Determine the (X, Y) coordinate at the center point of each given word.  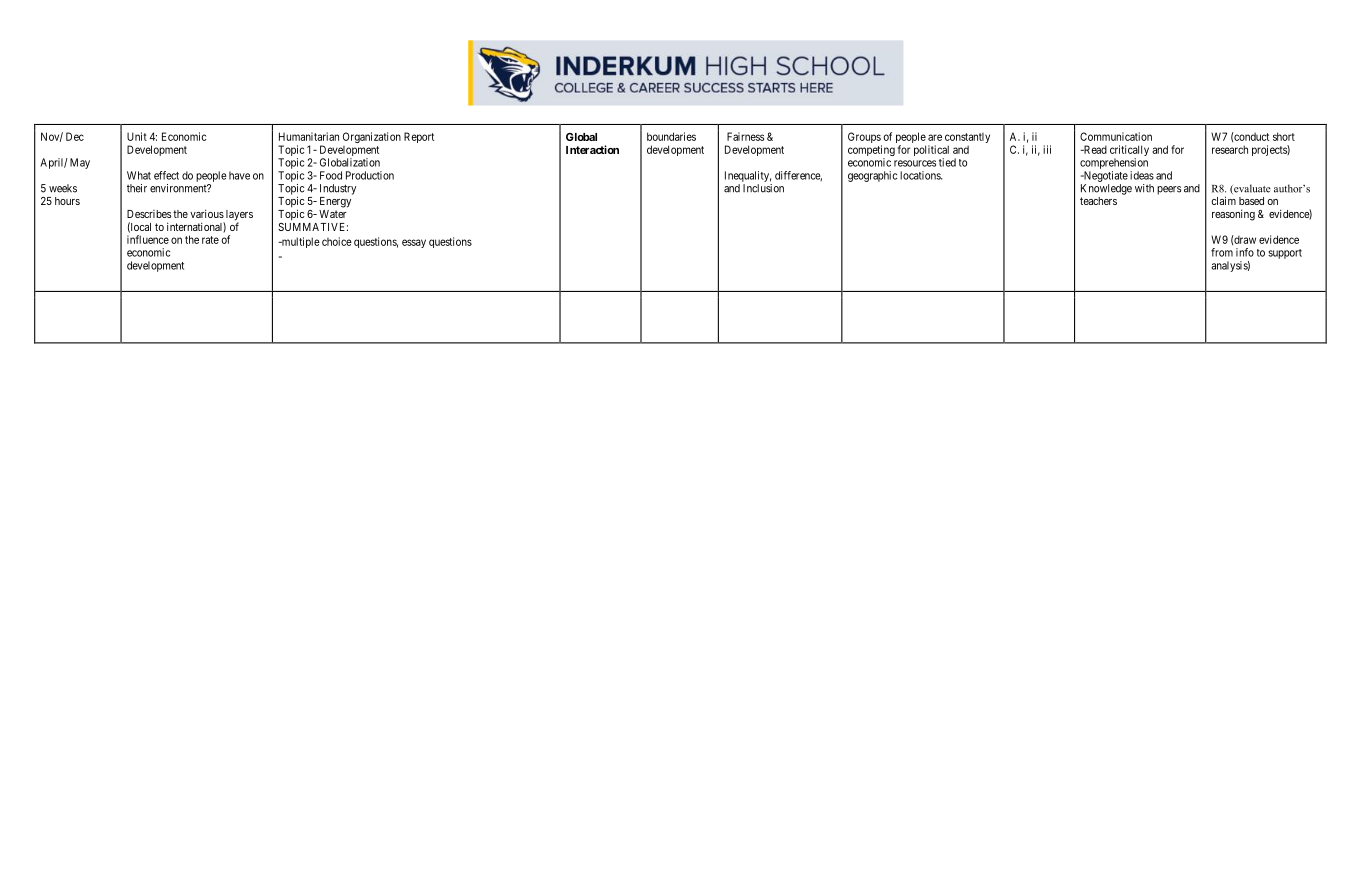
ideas (1142, 175)
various (207, 213)
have (239, 175)
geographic (872, 176)
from (1222, 252)
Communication (1116, 136)
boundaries (671, 136)
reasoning (1233, 215)
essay (414, 243)
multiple (300, 242)
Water (333, 214)
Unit (137, 136)
